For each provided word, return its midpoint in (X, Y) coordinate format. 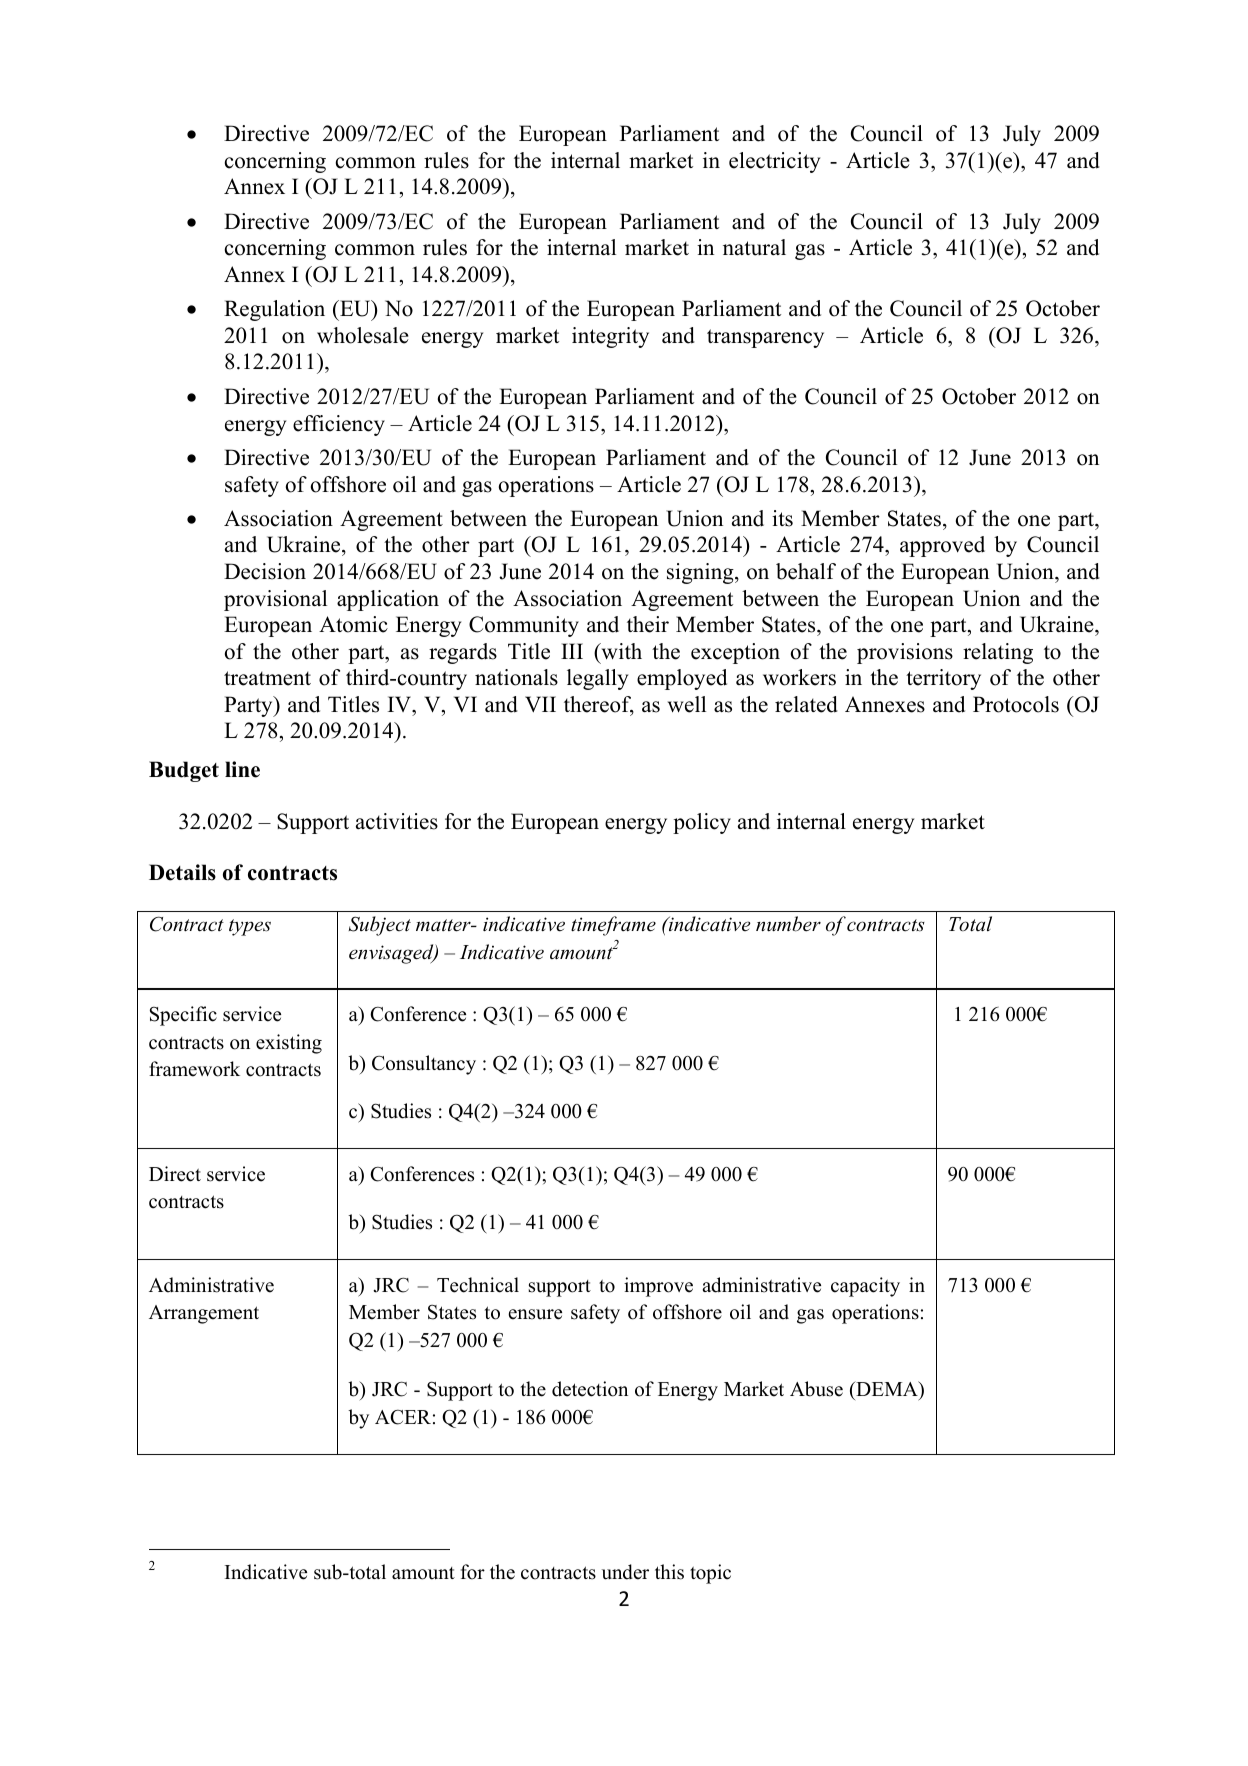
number (788, 924)
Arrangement (204, 1314)
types (250, 927)
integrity (610, 337)
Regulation (274, 310)
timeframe (613, 926)
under (625, 1572)
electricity (774, 162)
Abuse (816, 1389)
